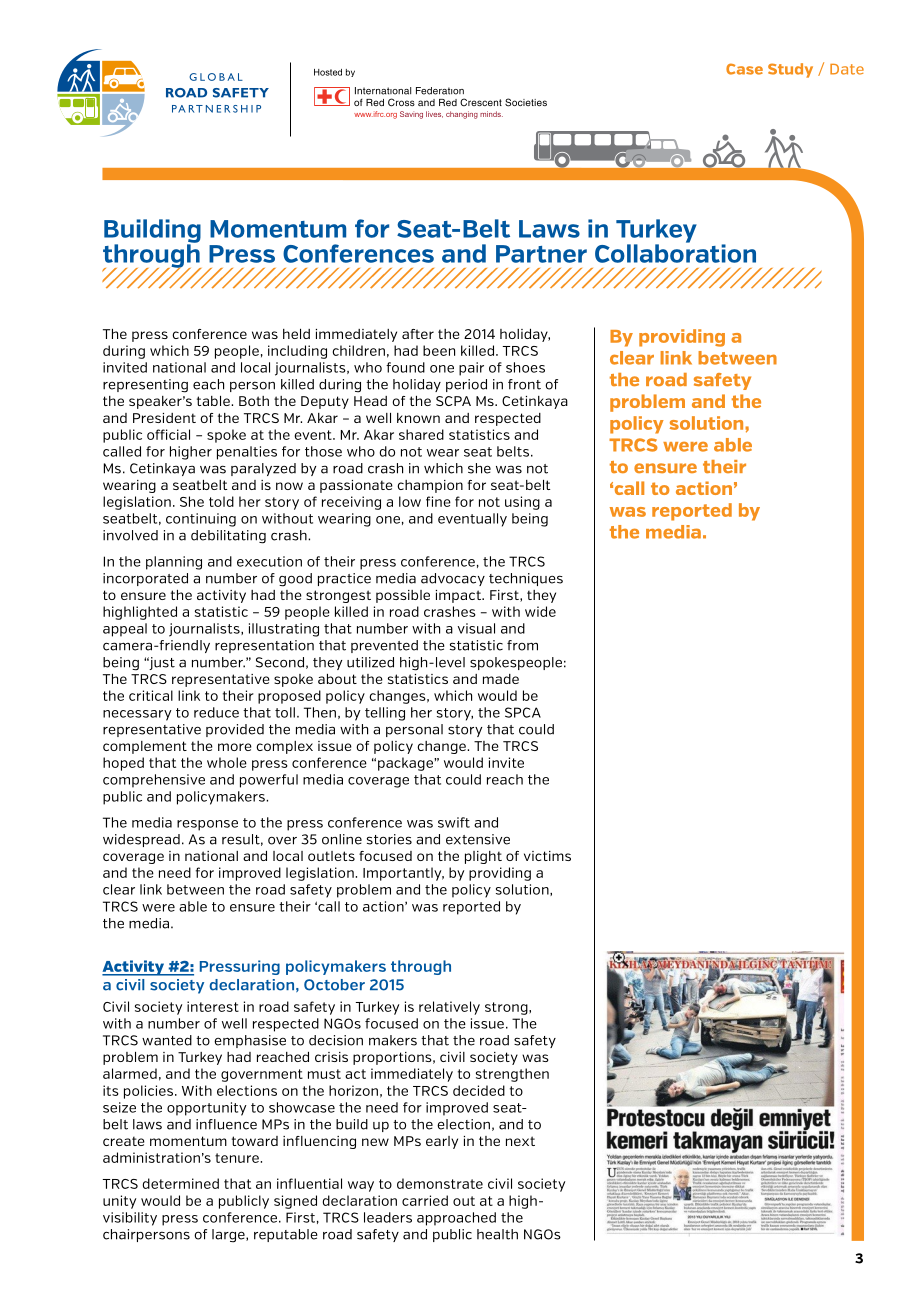 The width and height of the image is (924, 1308). I want to click on determined, so click(181, 1183).
